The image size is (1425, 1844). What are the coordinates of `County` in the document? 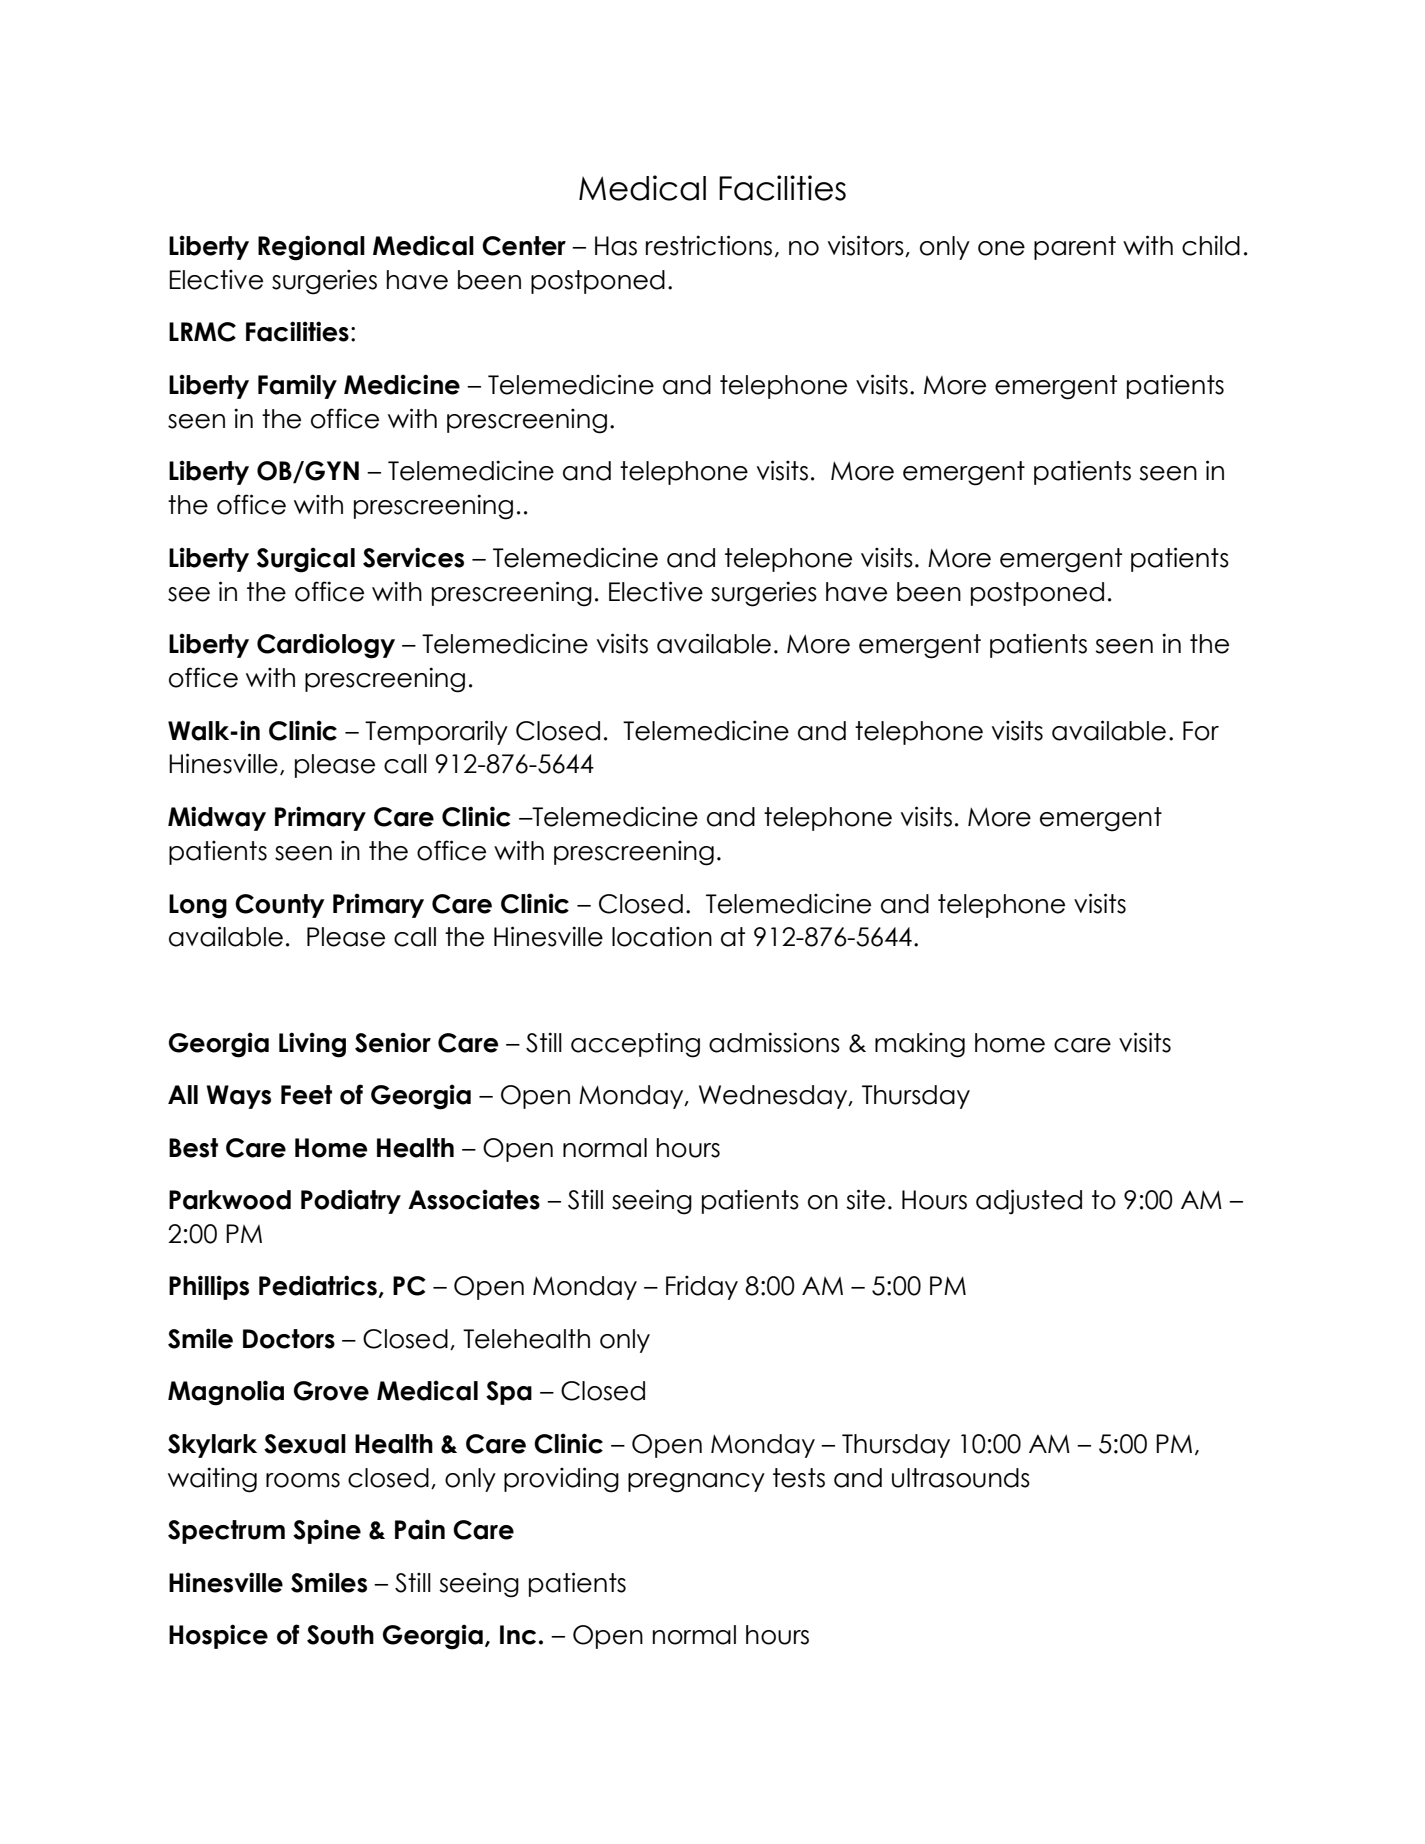 It's located at (280, 906).
